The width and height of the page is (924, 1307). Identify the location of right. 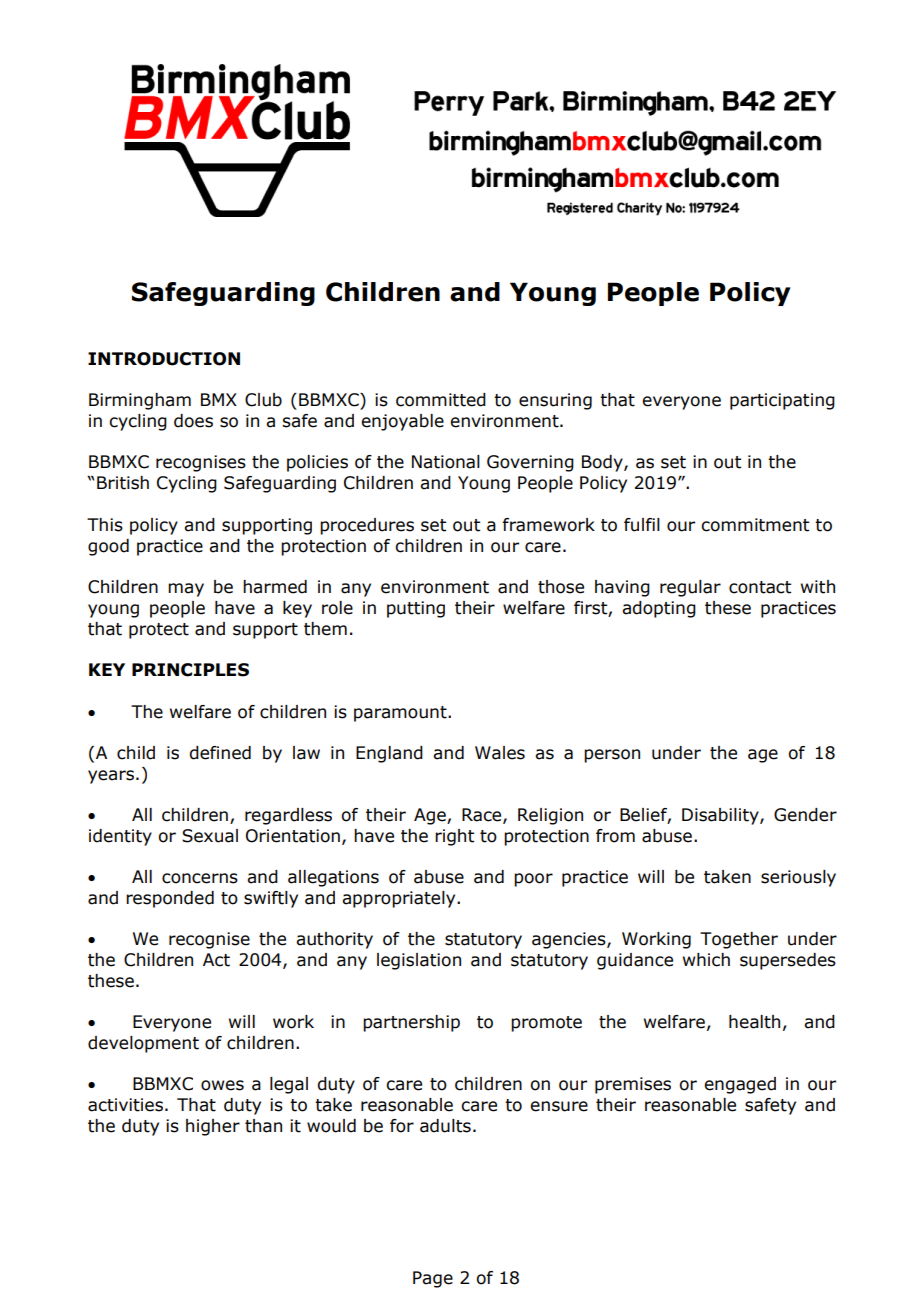
(454, 837).
